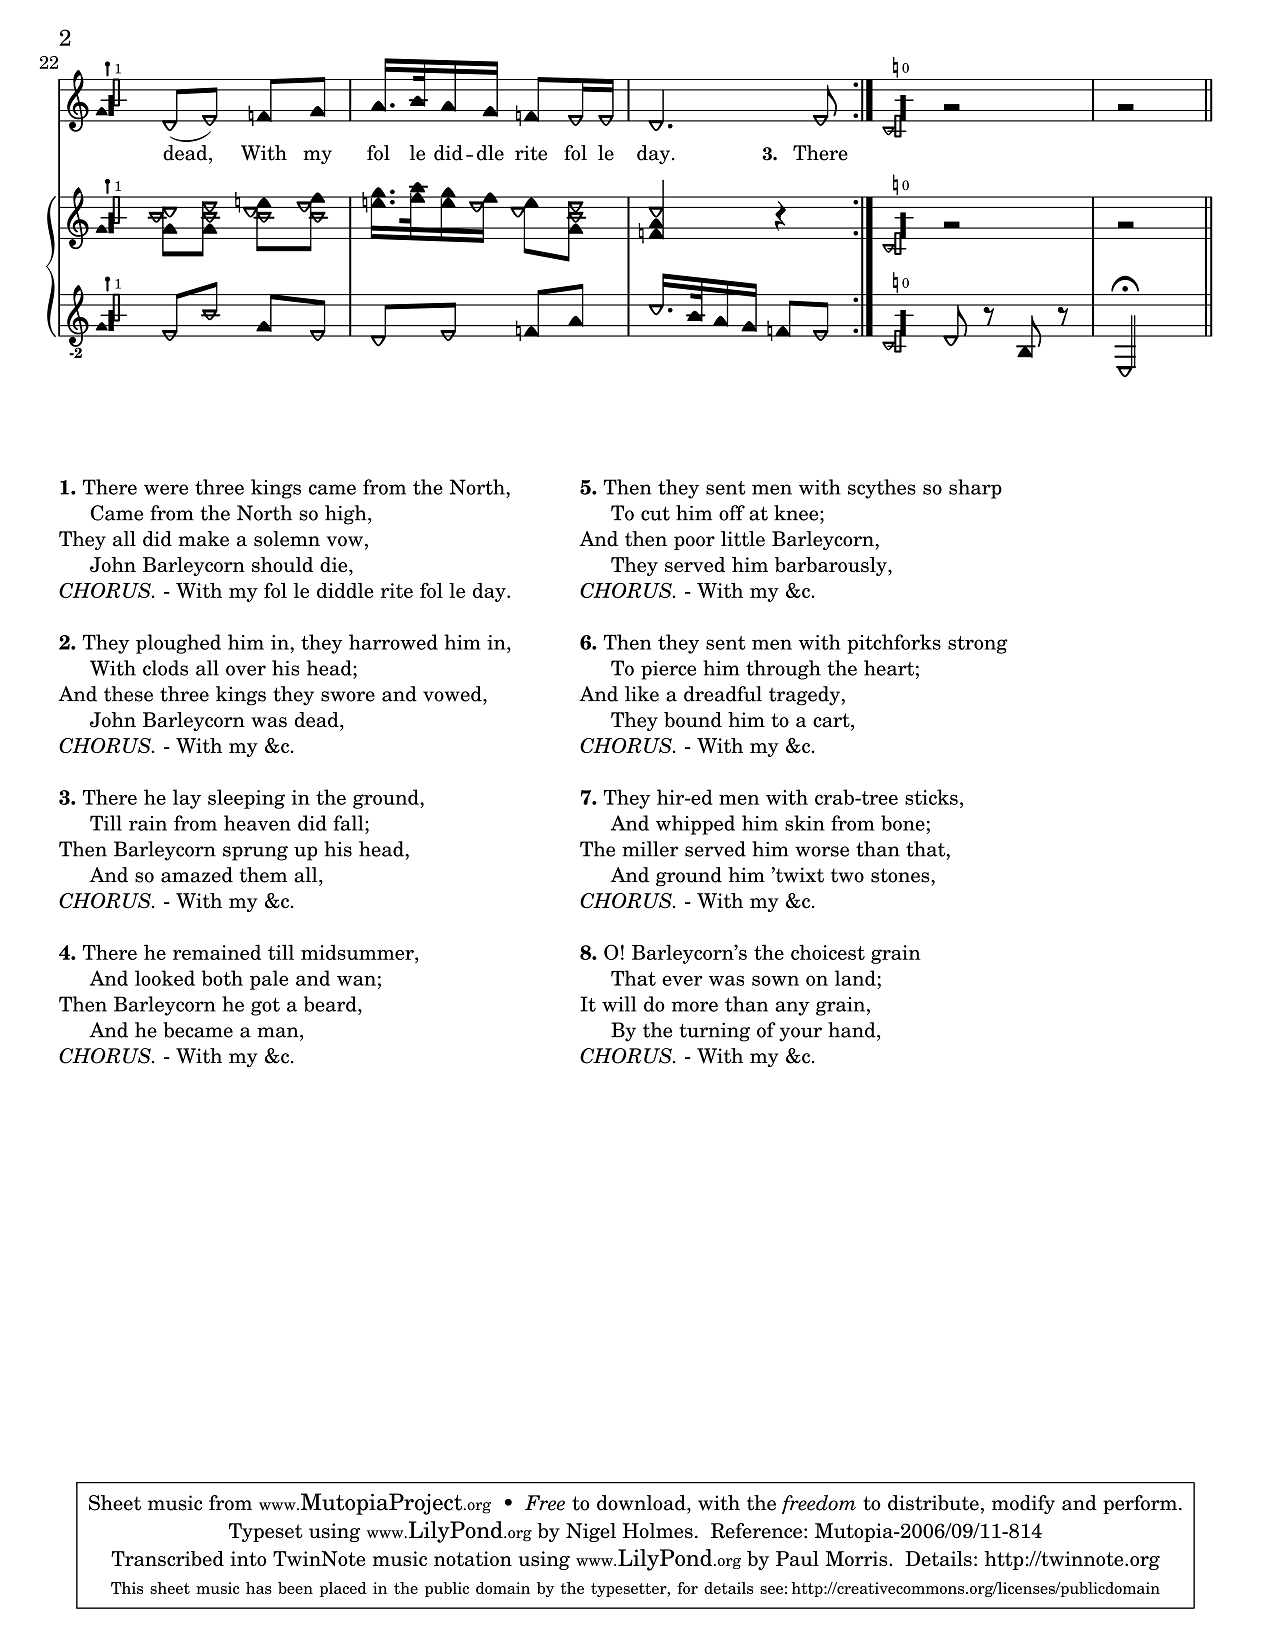 The image size is (1271, 1644). Describe the element at coordinates (246, 670) in the document. I see `over` at that location.
